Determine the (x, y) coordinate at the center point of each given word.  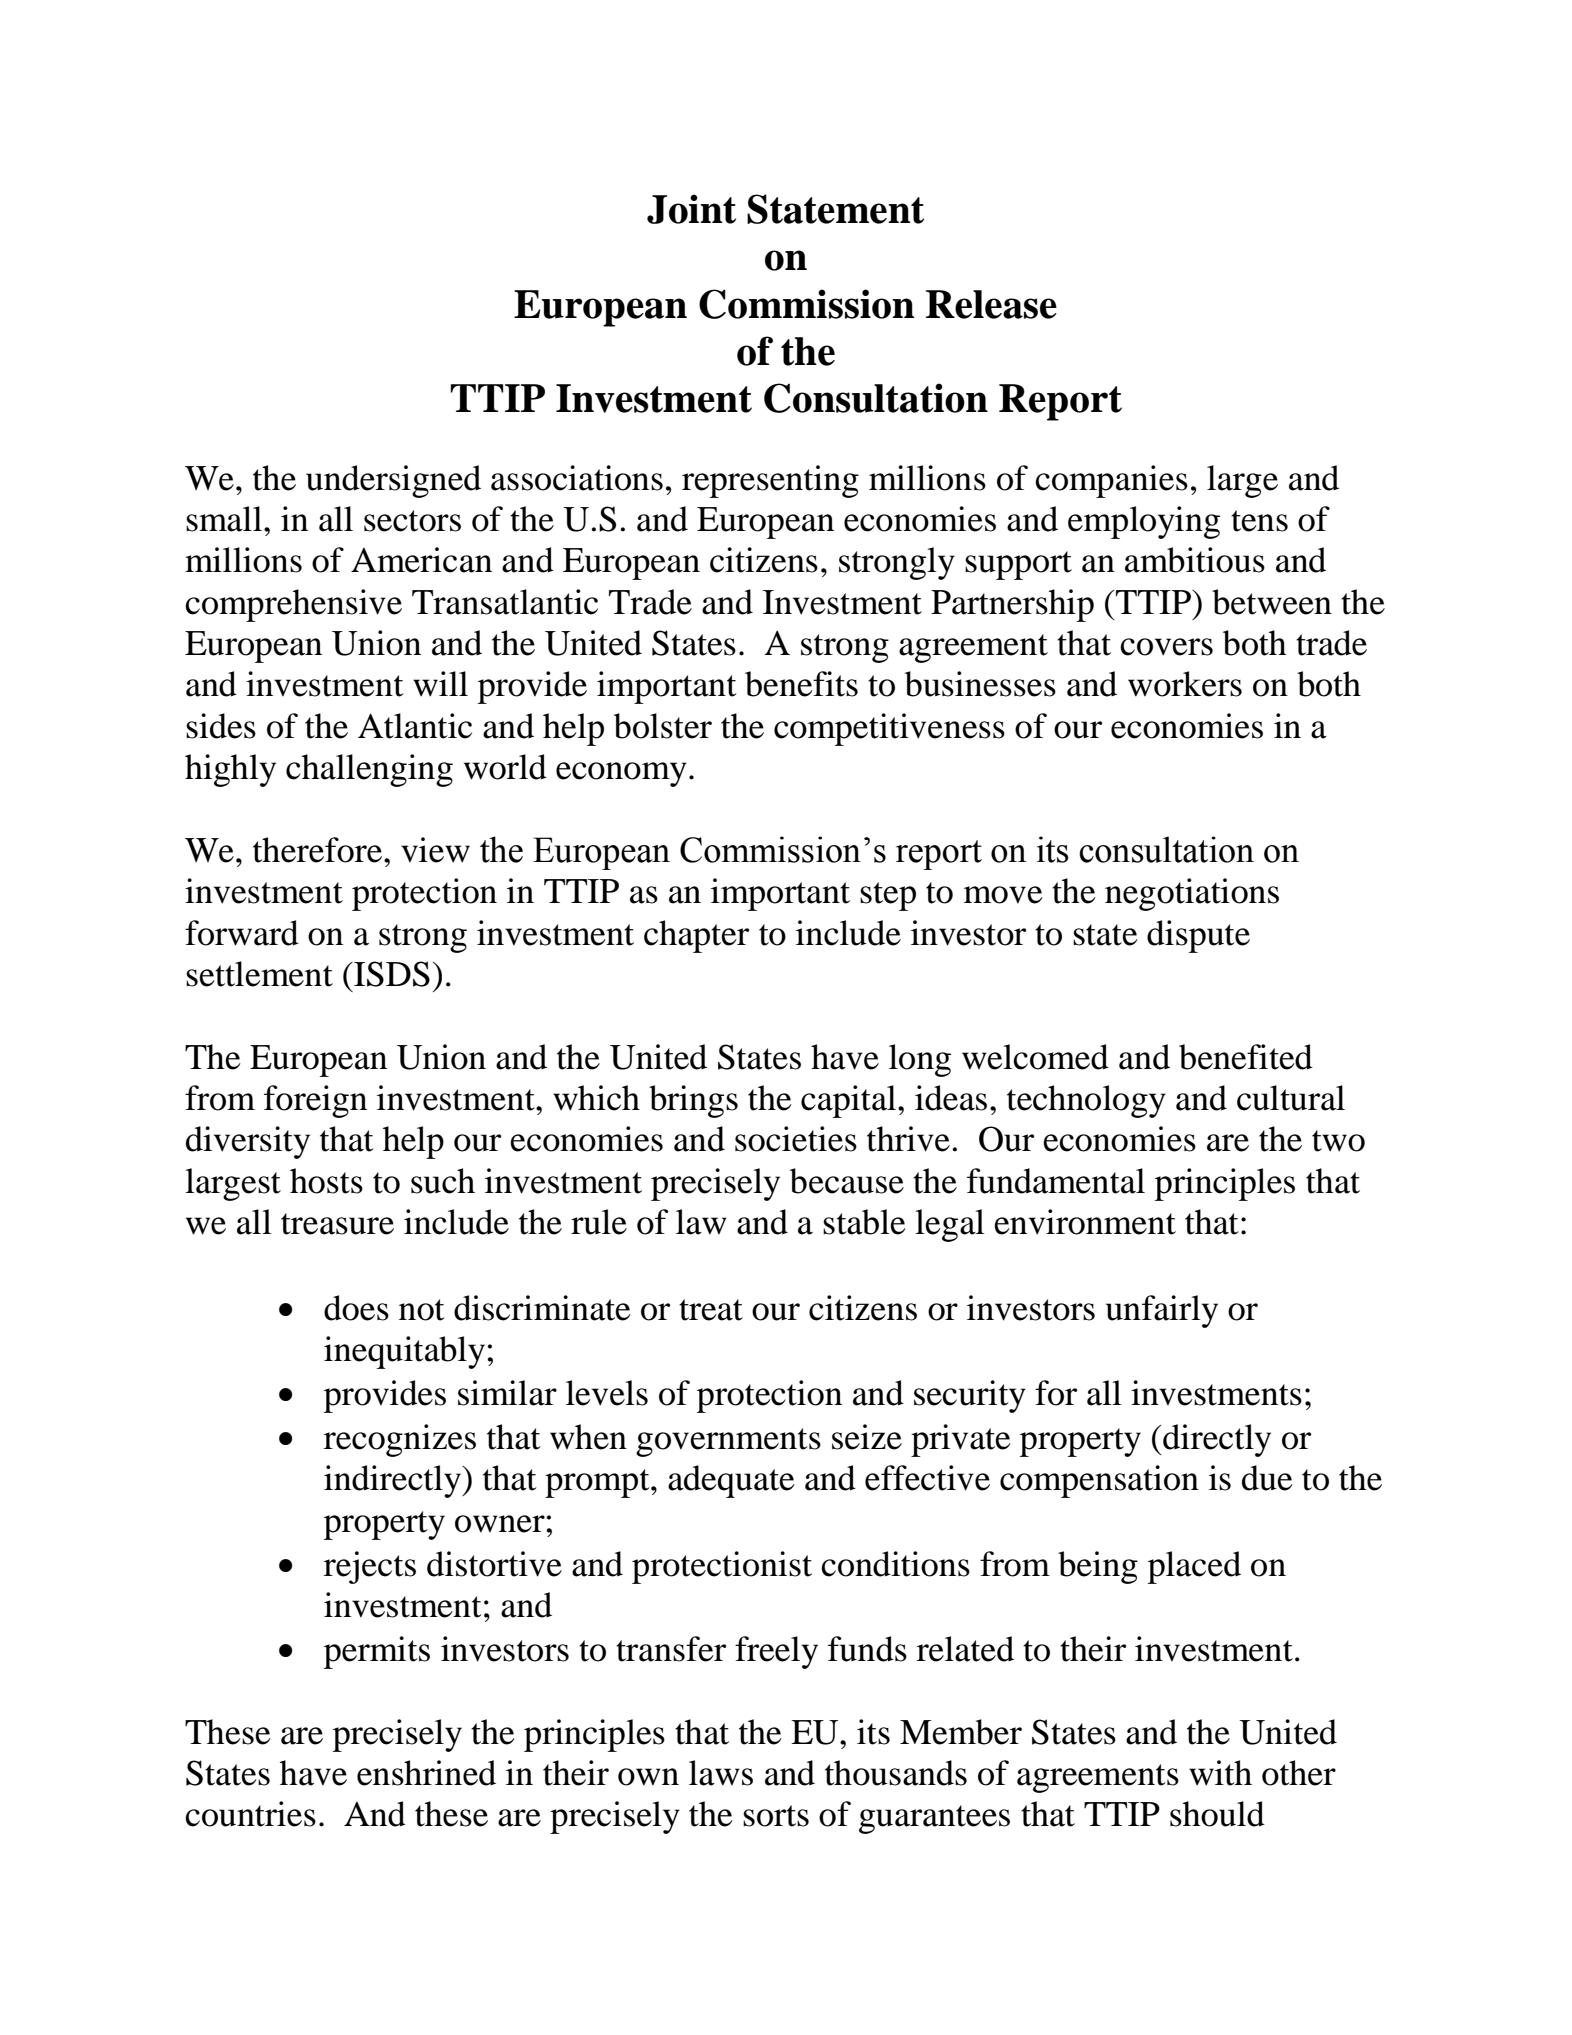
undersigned (393, 481)
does (356, 1308)
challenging (369, 770)
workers (1185, 684)
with (1220, 1773)
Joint (691, 209)
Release (991, 304)
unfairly (1162, 1311)
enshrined (426, 1773)
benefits (801, 684)
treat (711, 1310)
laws (721, 1773)
